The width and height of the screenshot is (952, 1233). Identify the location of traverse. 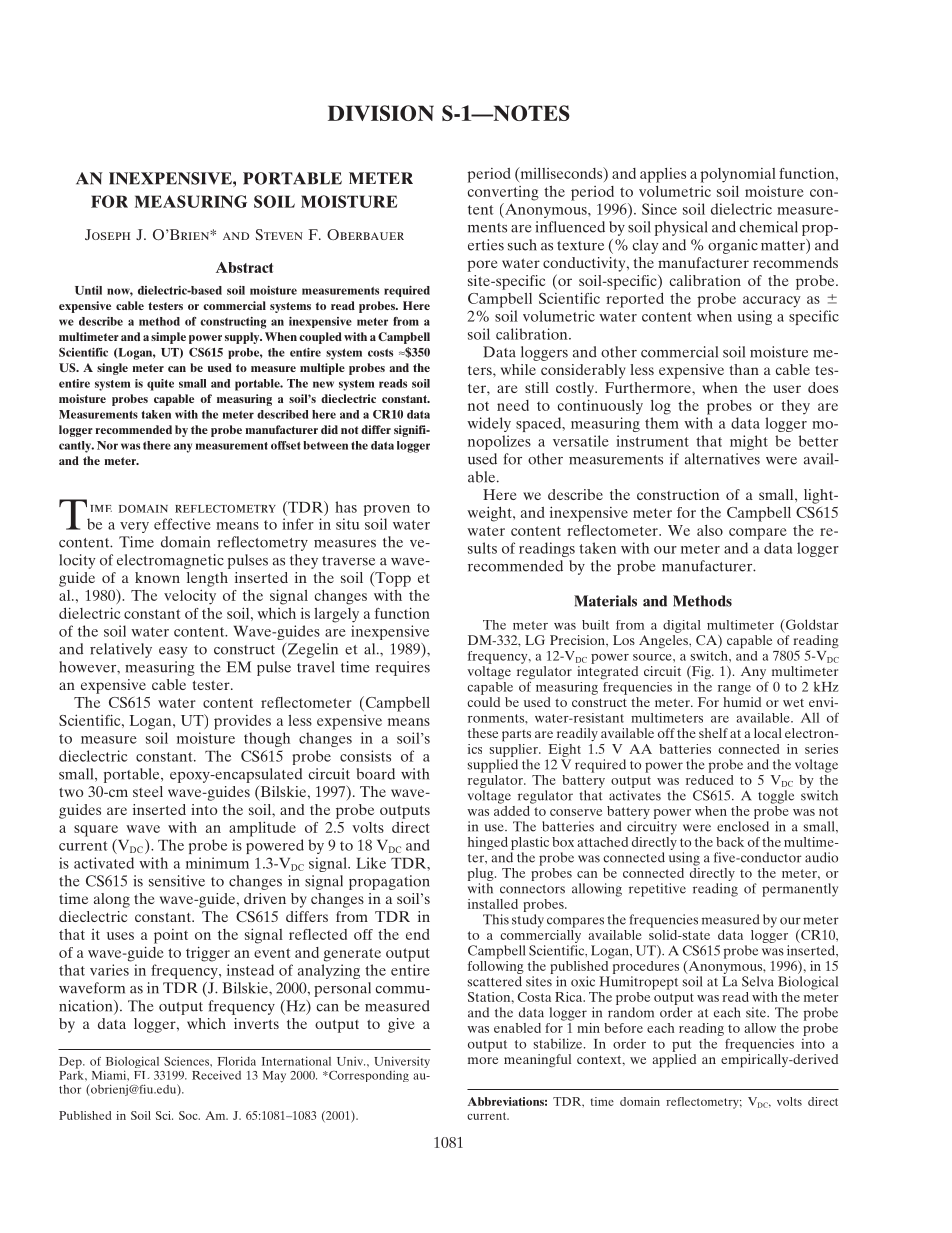
(348, 561).
